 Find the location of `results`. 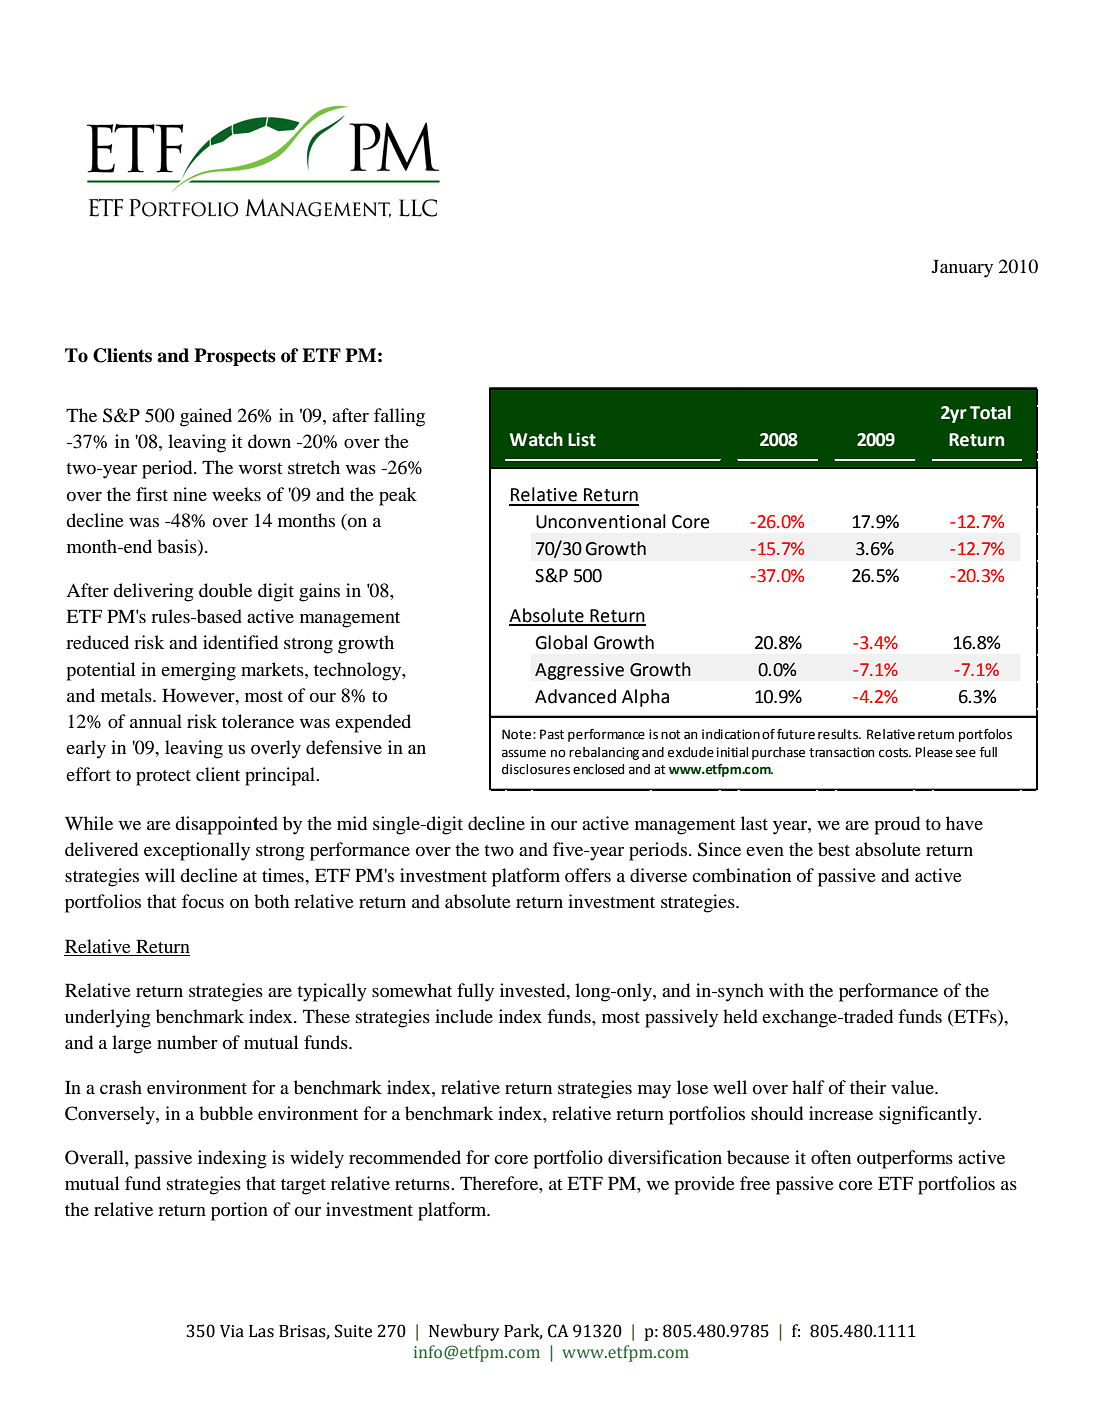

results is located at coordinates (839, 734).
